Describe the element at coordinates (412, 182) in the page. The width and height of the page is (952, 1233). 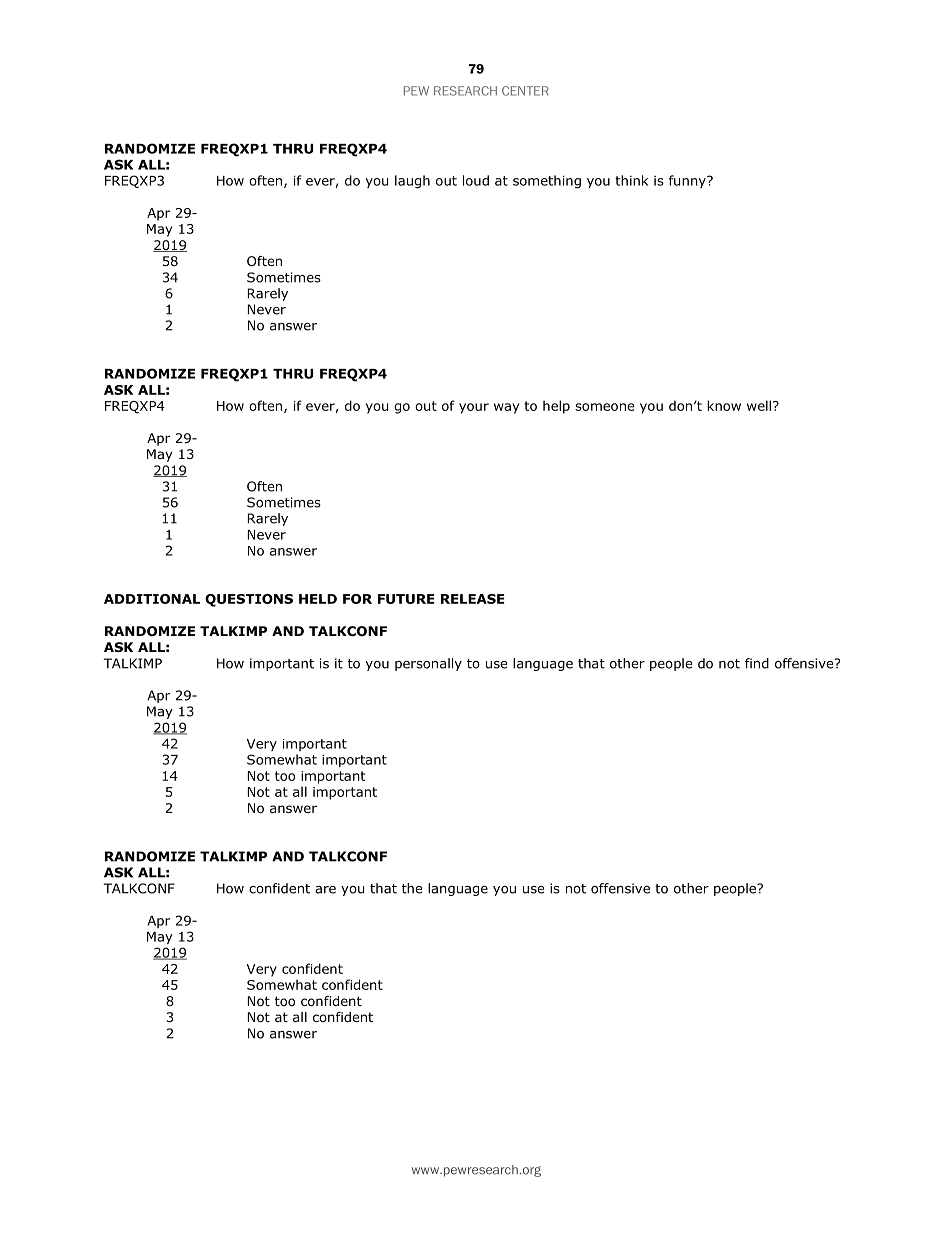
I see `laugh` at that location.
